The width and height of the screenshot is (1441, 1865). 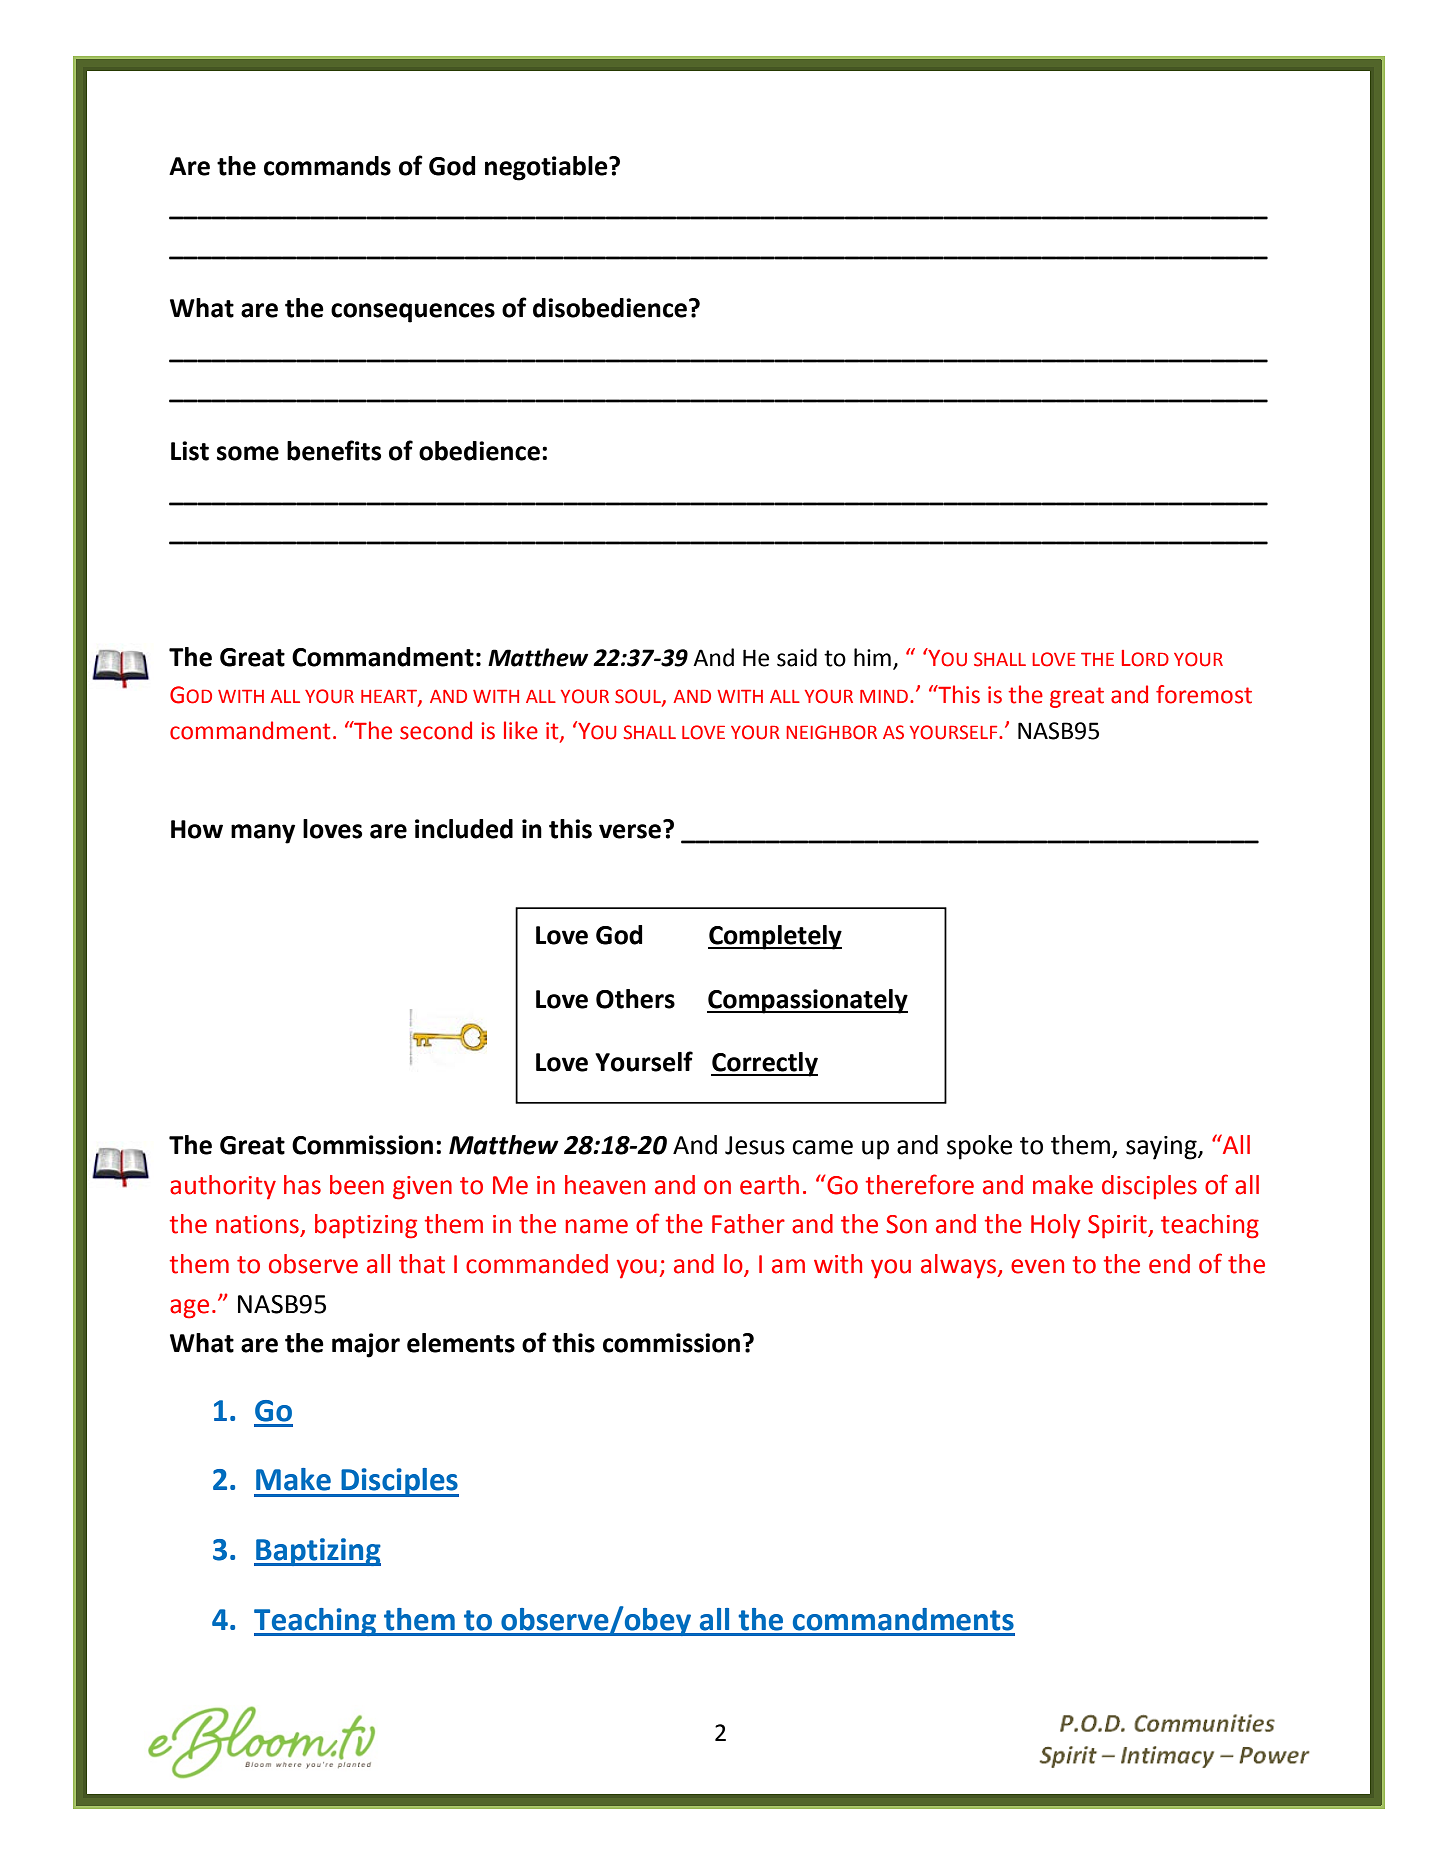 What do you see at coordinates (366, 1345) in the screenshot?
I see `major` at bounding box center [366, 1345].
